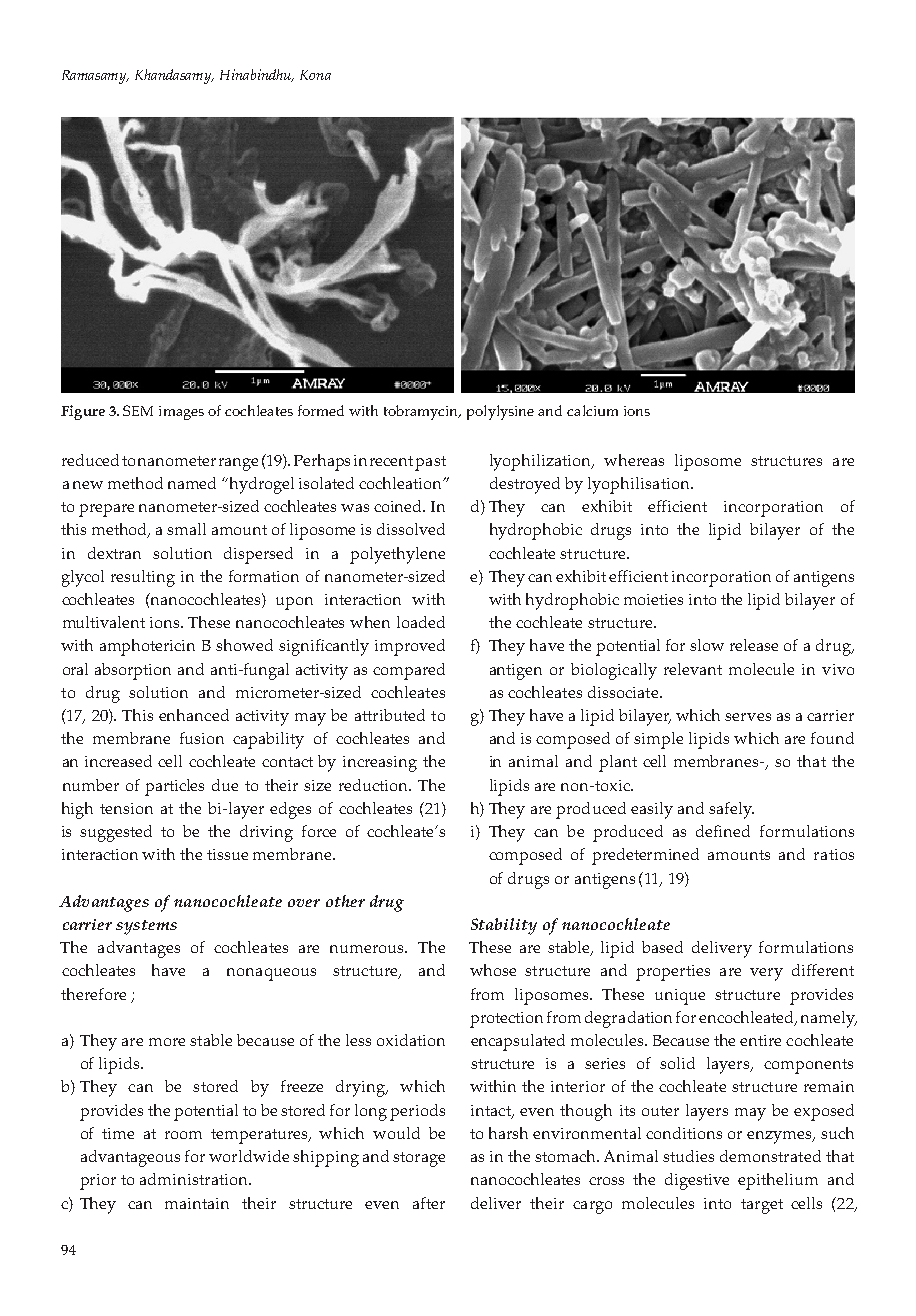 The width and height of the screenshot is (916, 1316). What do you see at coordinates (592, 410) in the screenshot?
I see `calcium` at bounding box center [592, 410].
